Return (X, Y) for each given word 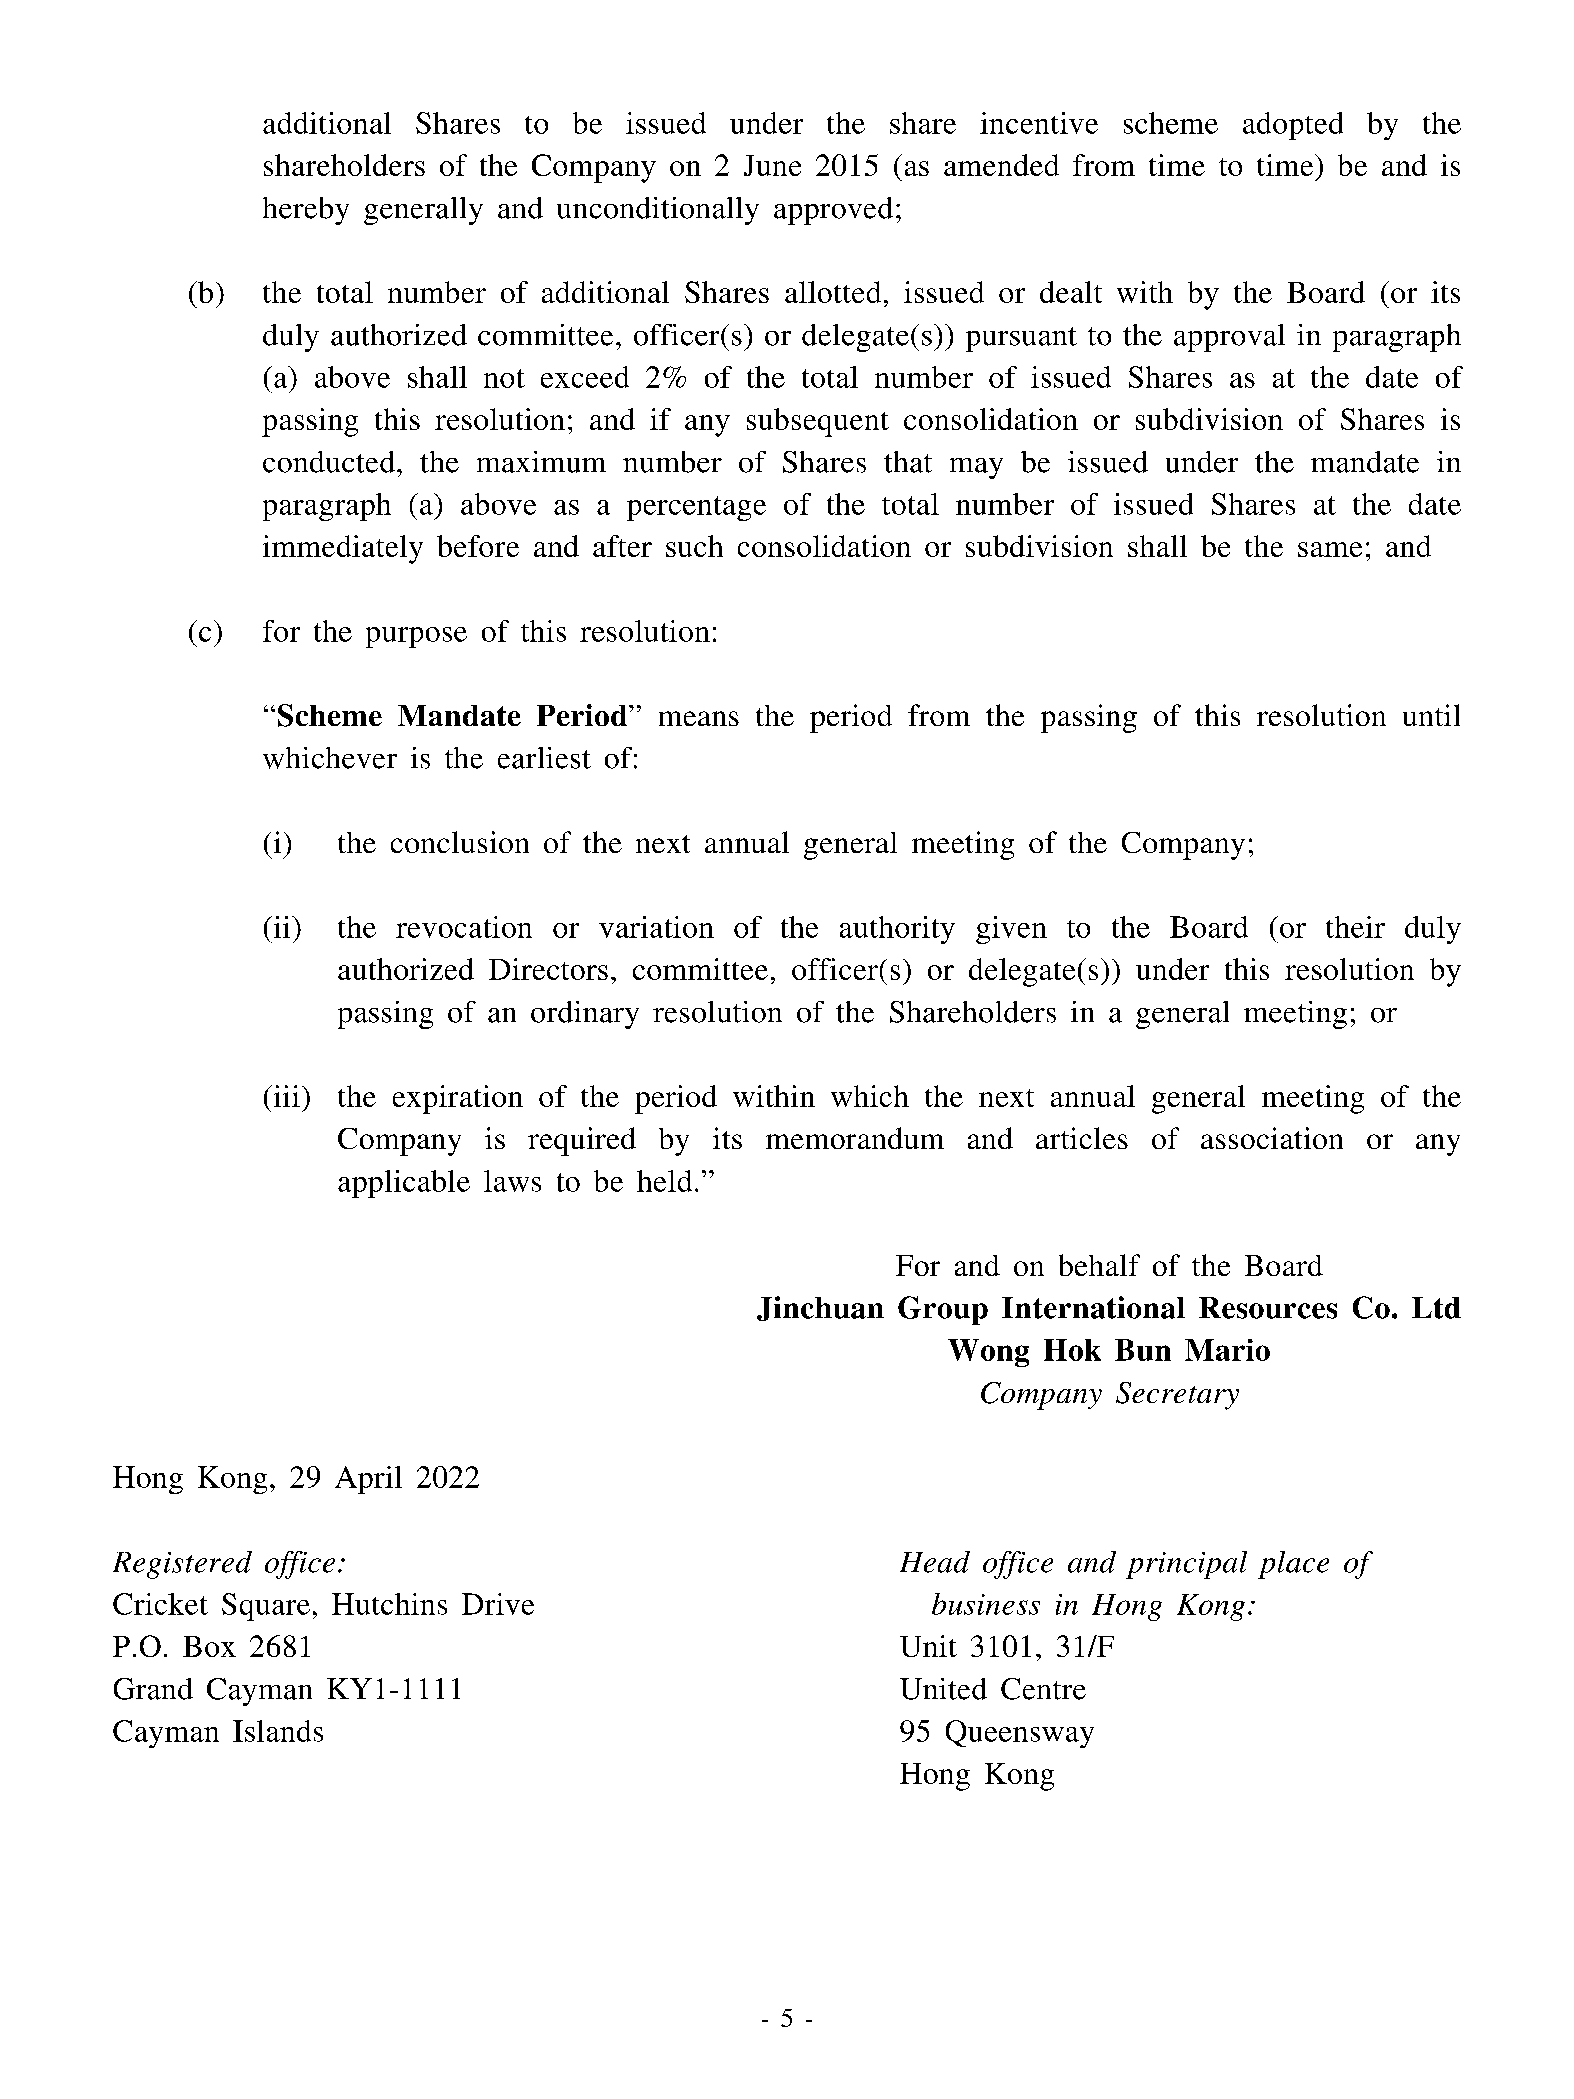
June (772, 165)
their (1355, 927)
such (694, 546)
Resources (1268, 1308)
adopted (1293, 126)
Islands (278, 1731)
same (1330, 549)
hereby (306, 211)
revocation (464, 927)
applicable (404, 1184)
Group (943, 1310)
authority (897, 930)
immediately (343, 549)
